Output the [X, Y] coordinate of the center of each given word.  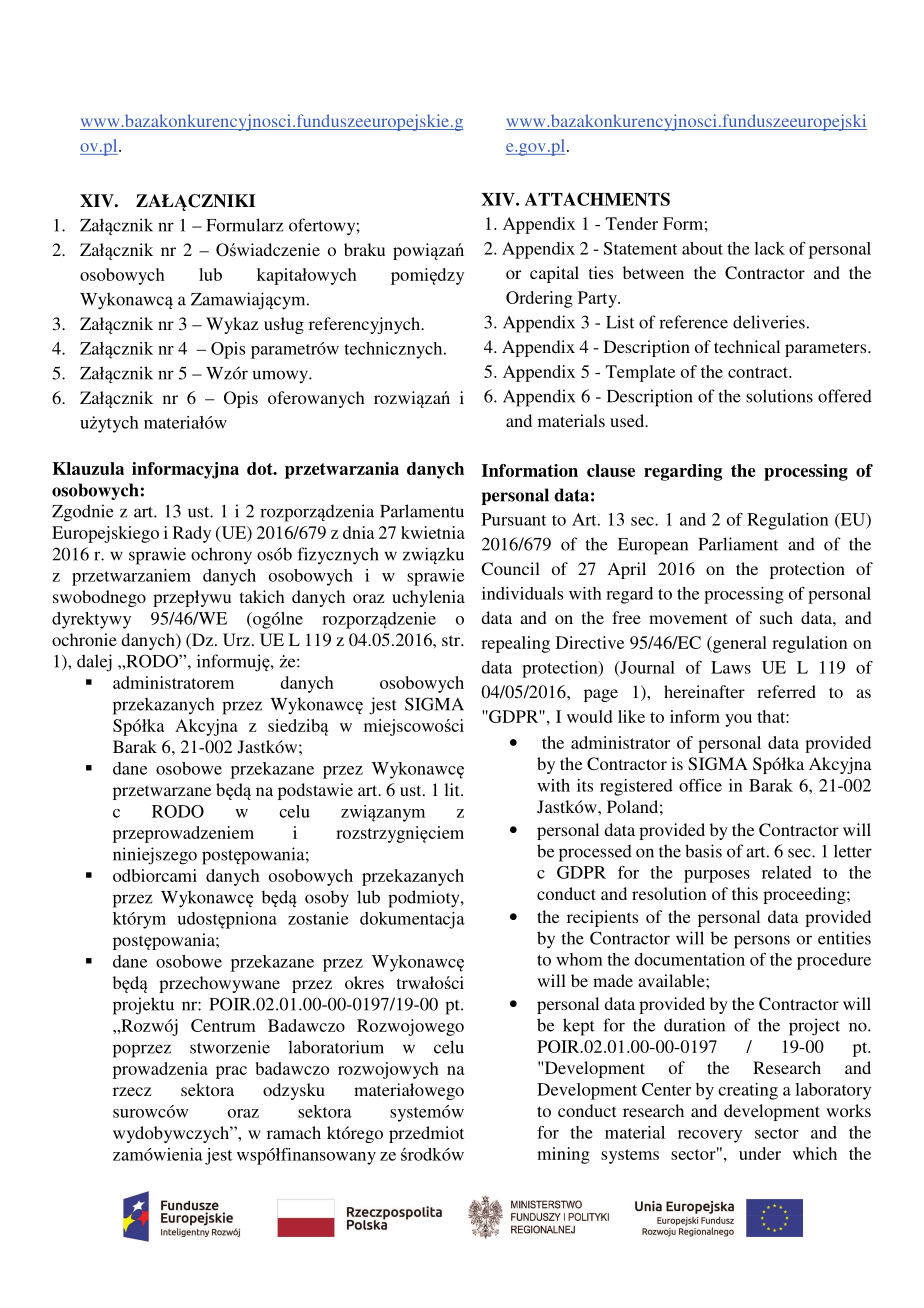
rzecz [132, 1091]
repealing [515, 644]
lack [769, 248]
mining [563, 1155]
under [760, 1153]
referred [786, 691]
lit [453, 789]
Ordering [539, 299]
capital [554, 274]
